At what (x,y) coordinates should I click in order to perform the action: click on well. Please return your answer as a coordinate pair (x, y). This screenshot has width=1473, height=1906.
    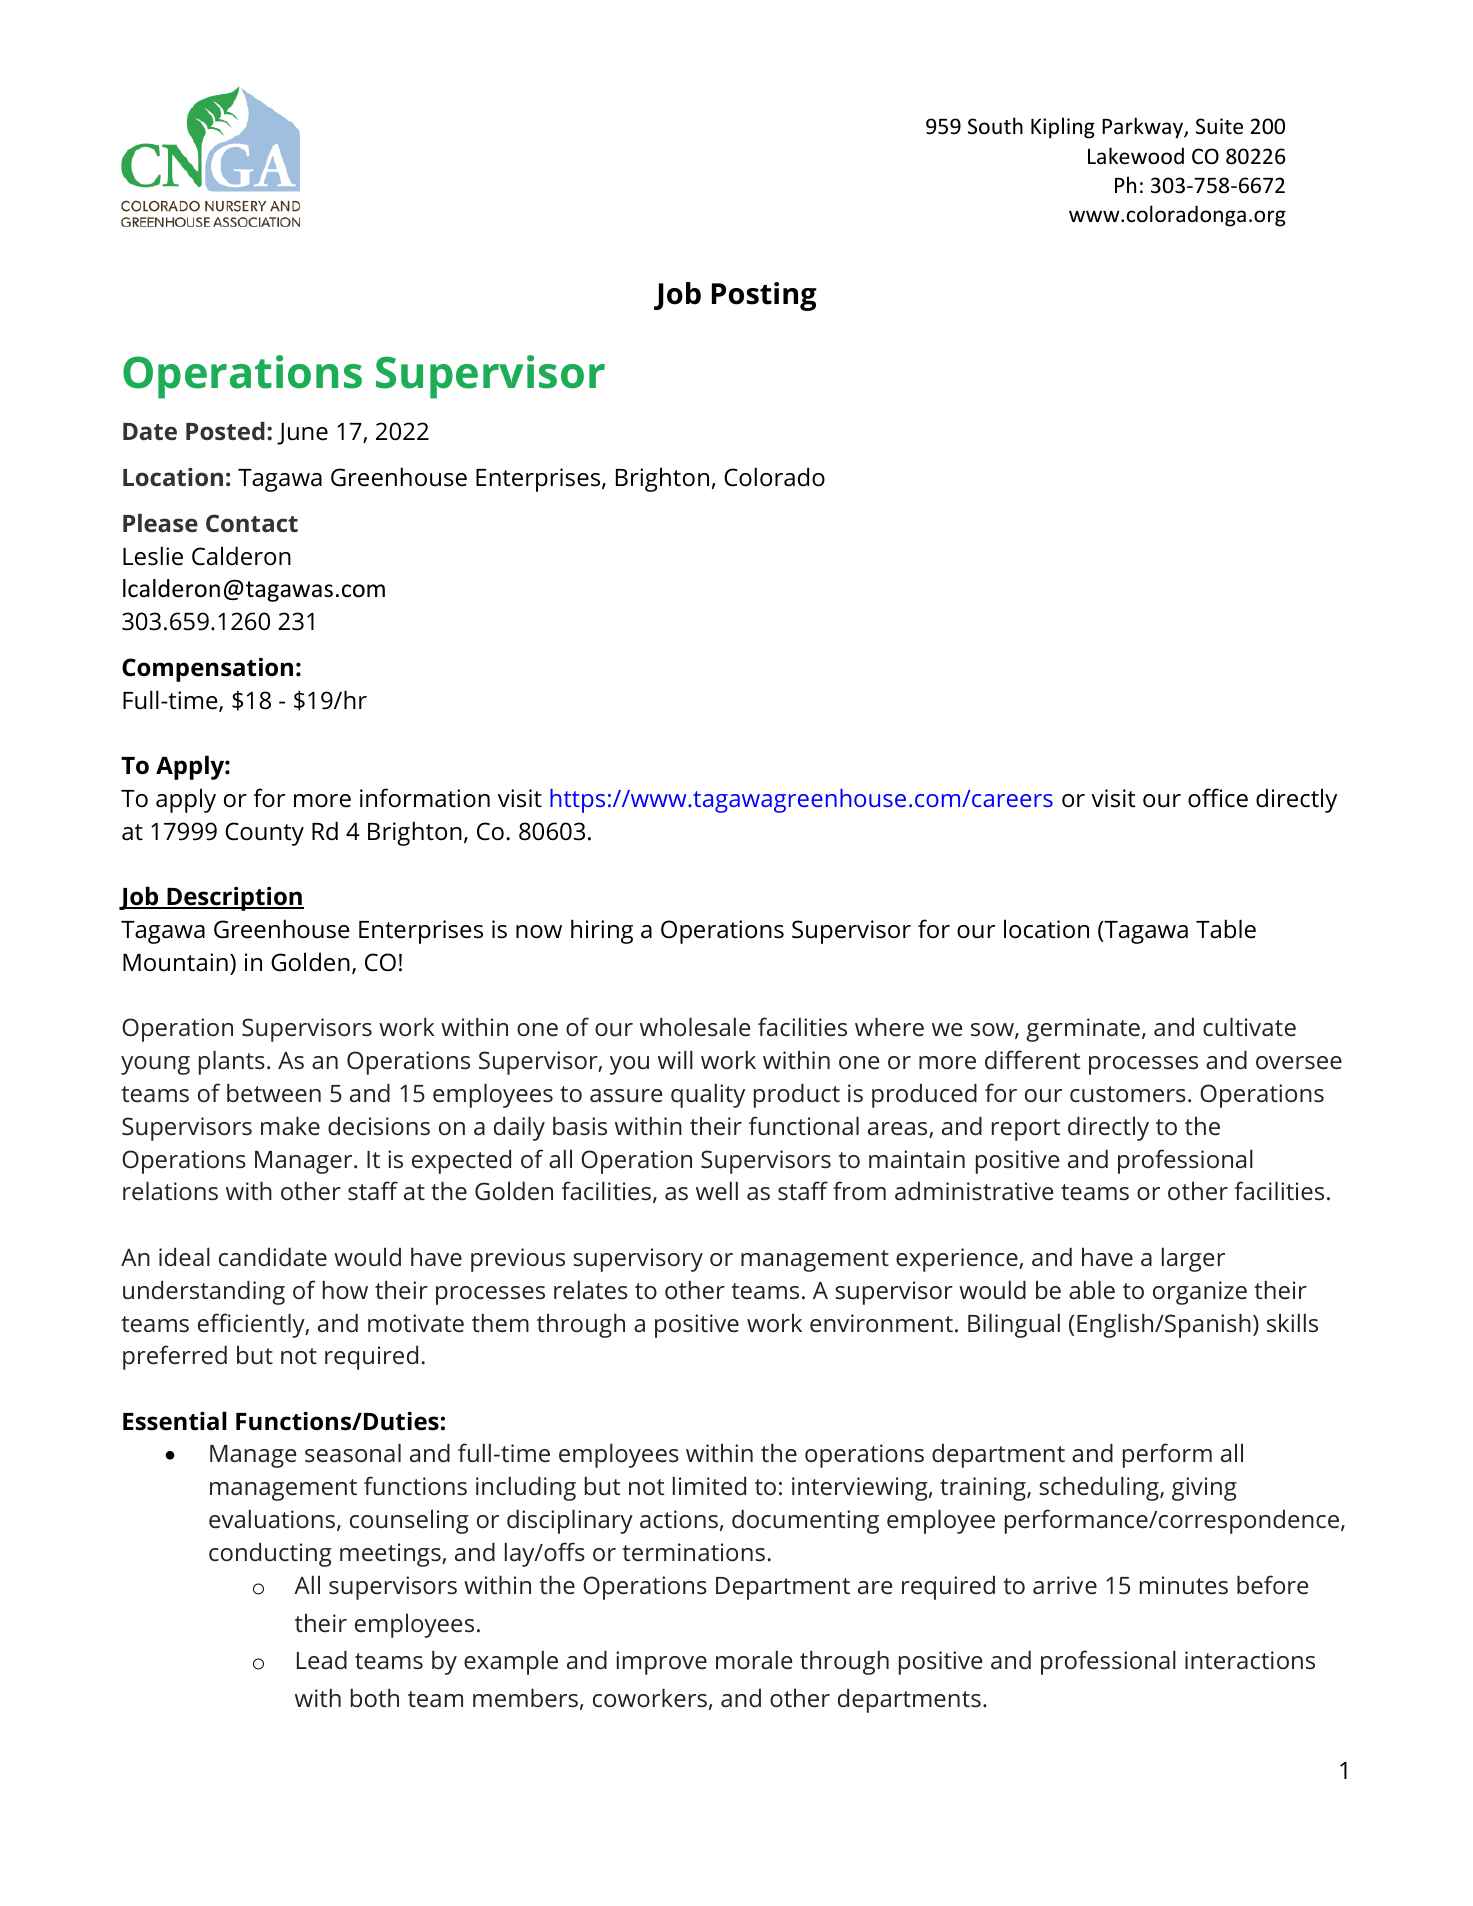
    Looking at the image, I should click on (717, 1190).
